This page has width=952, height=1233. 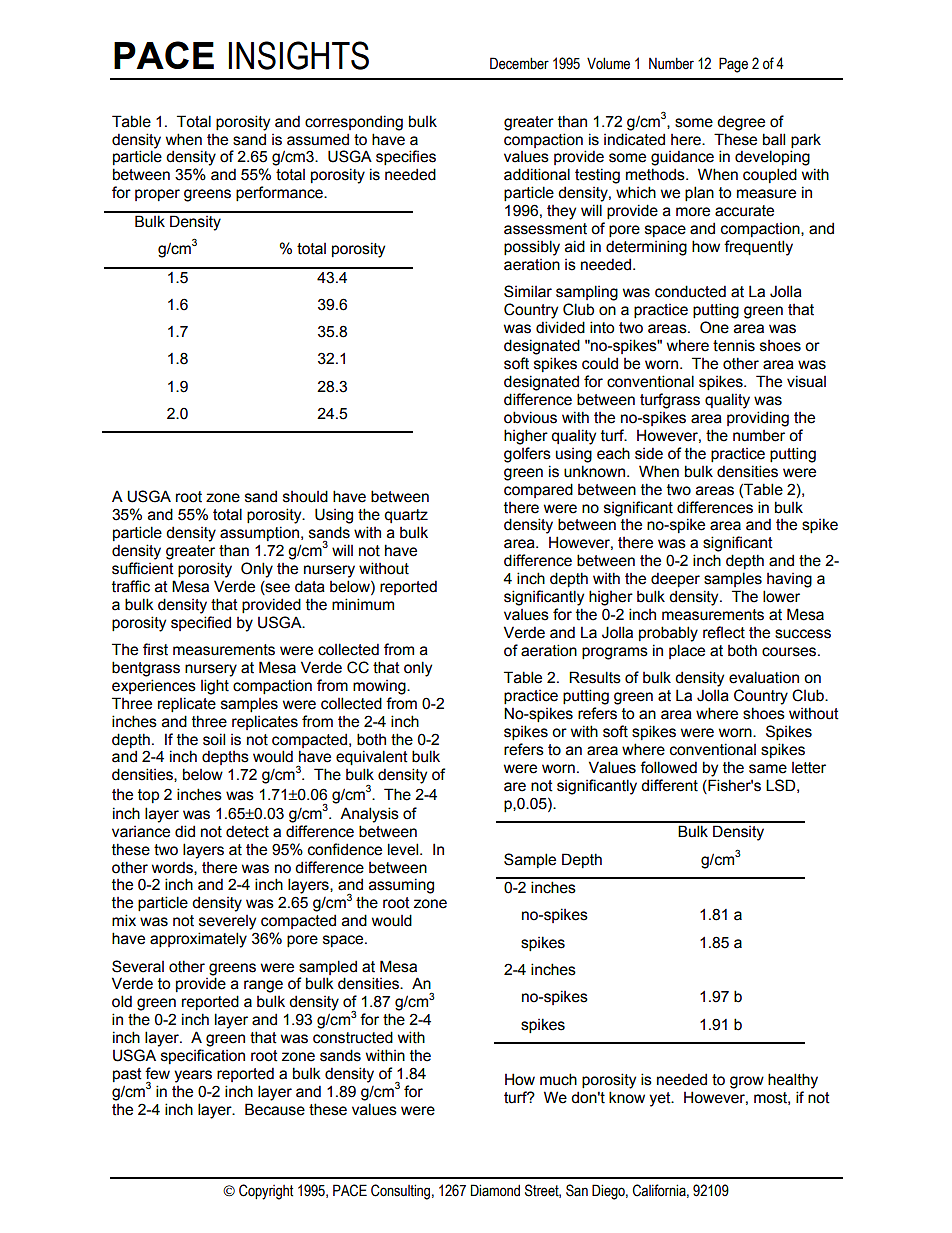 I want to click on Page, so click(x=733, y=65).
